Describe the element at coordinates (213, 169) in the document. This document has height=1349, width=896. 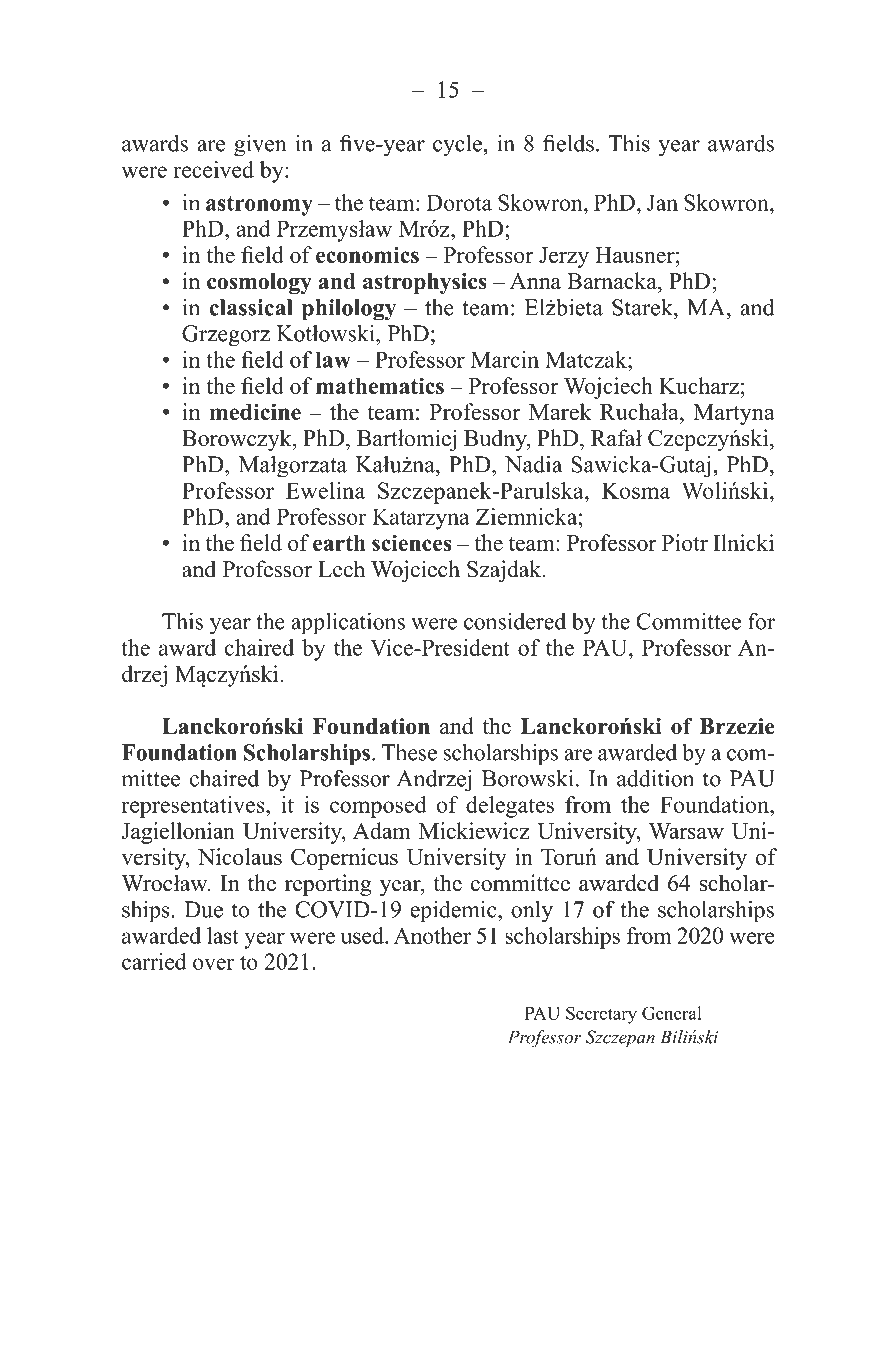
I see `received` at that location.
